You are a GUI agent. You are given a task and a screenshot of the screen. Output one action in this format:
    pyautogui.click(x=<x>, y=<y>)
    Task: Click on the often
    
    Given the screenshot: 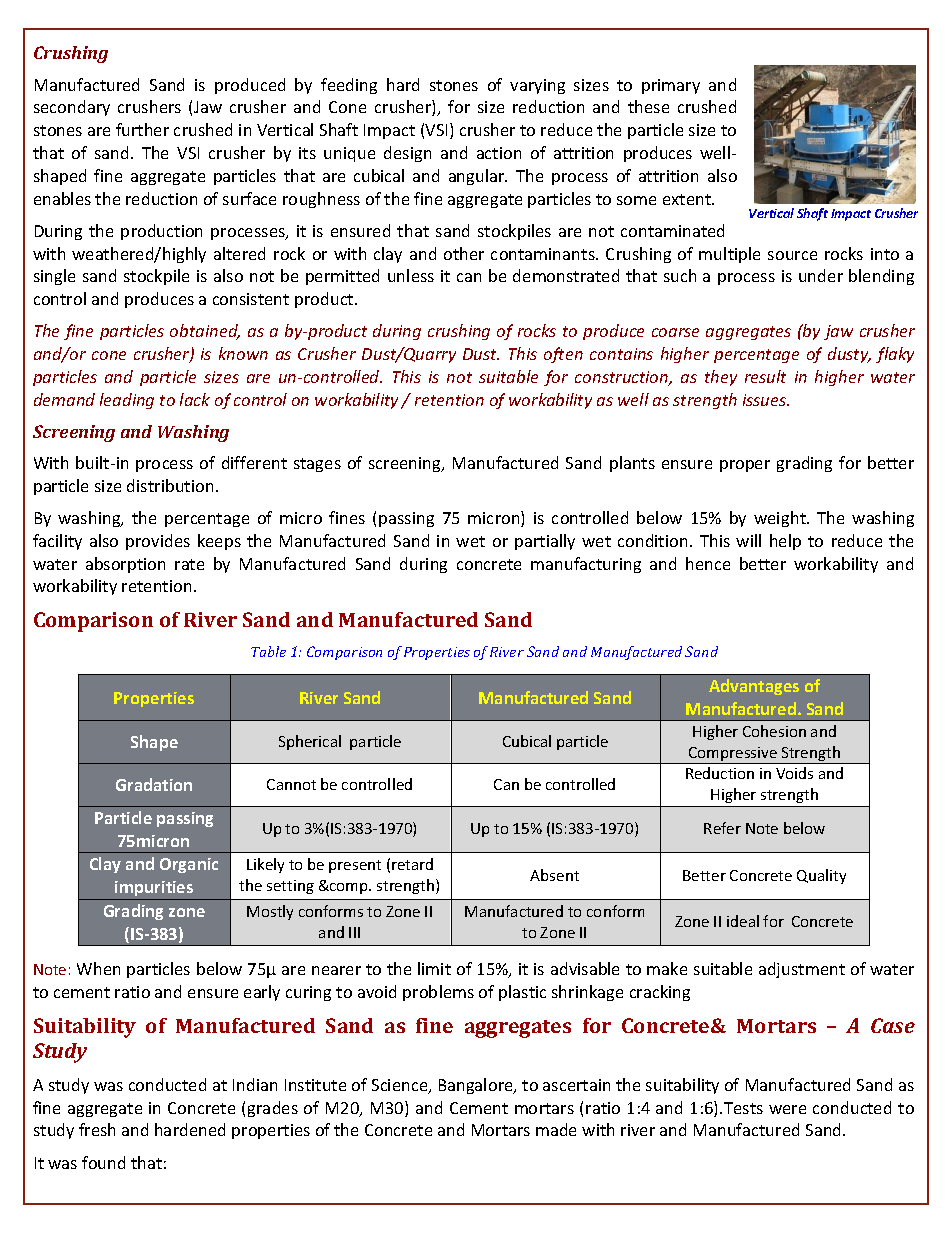 What is the action you would take?
    pyautogui.click(x=563, y=355)
